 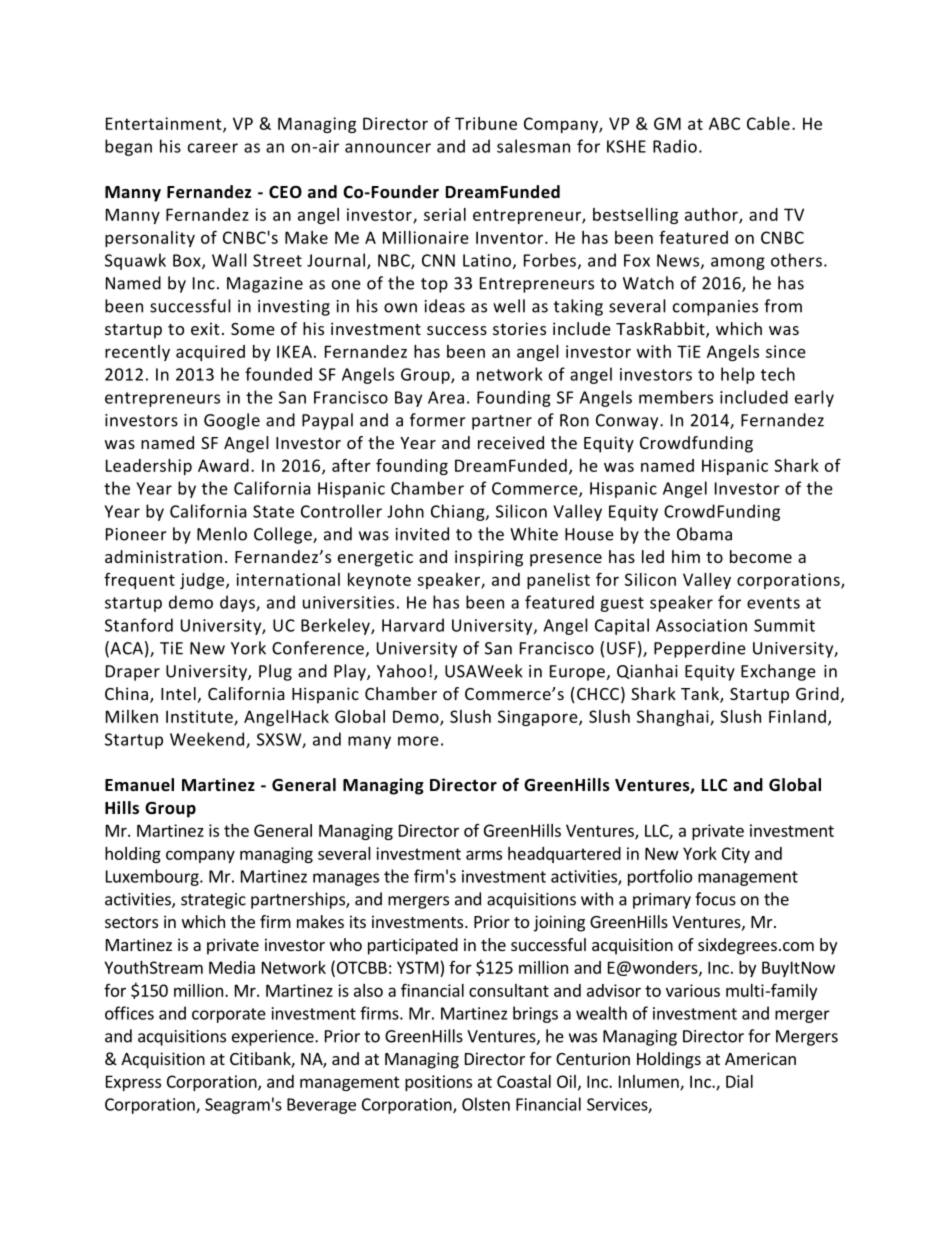 I want to click on positions, so click(x=438, y=1083).
